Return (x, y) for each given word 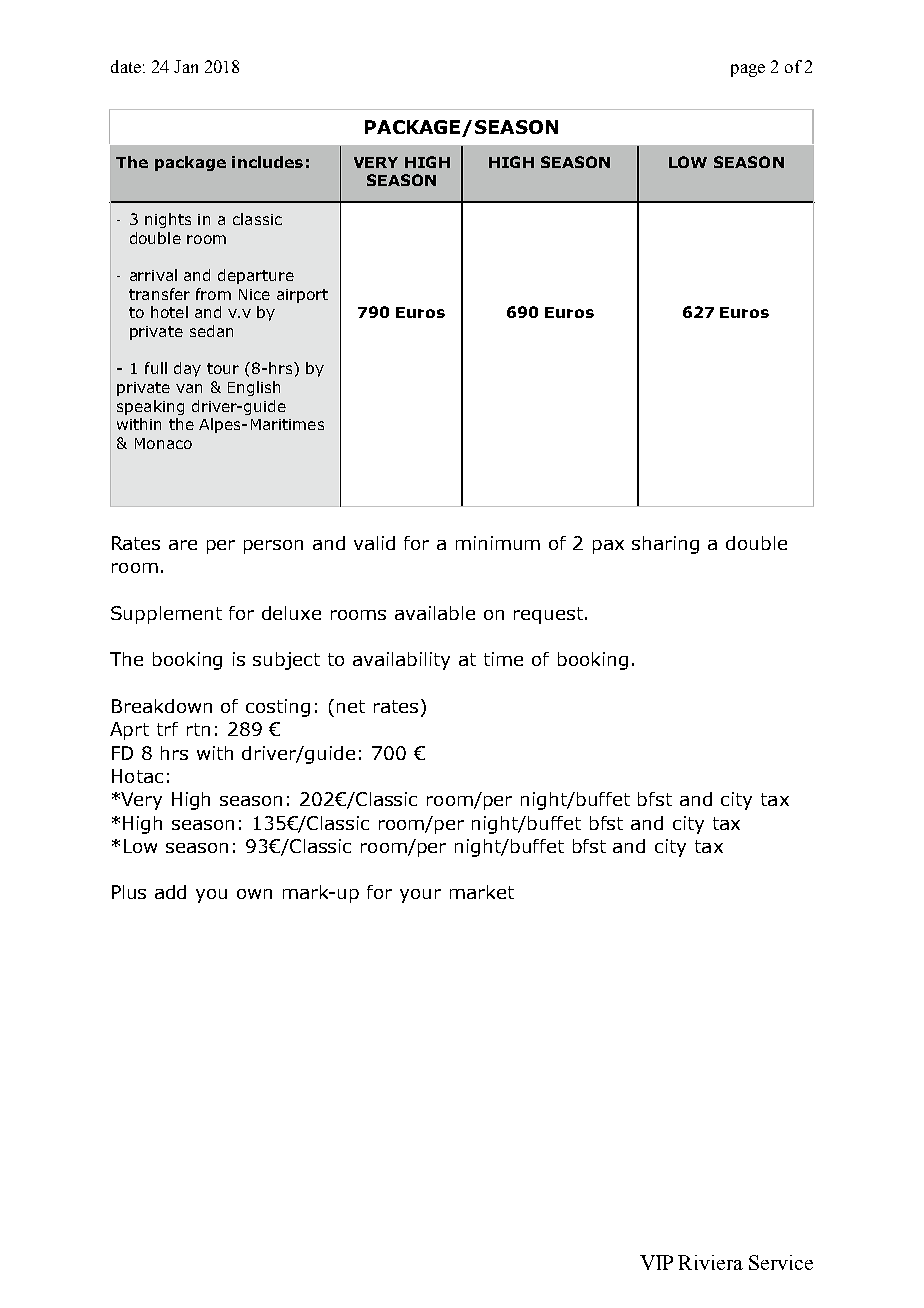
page (748, 70)
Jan (186, 66)
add (170, 892)
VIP (656, 1262)
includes (267, 162)
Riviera (710, 1262)
